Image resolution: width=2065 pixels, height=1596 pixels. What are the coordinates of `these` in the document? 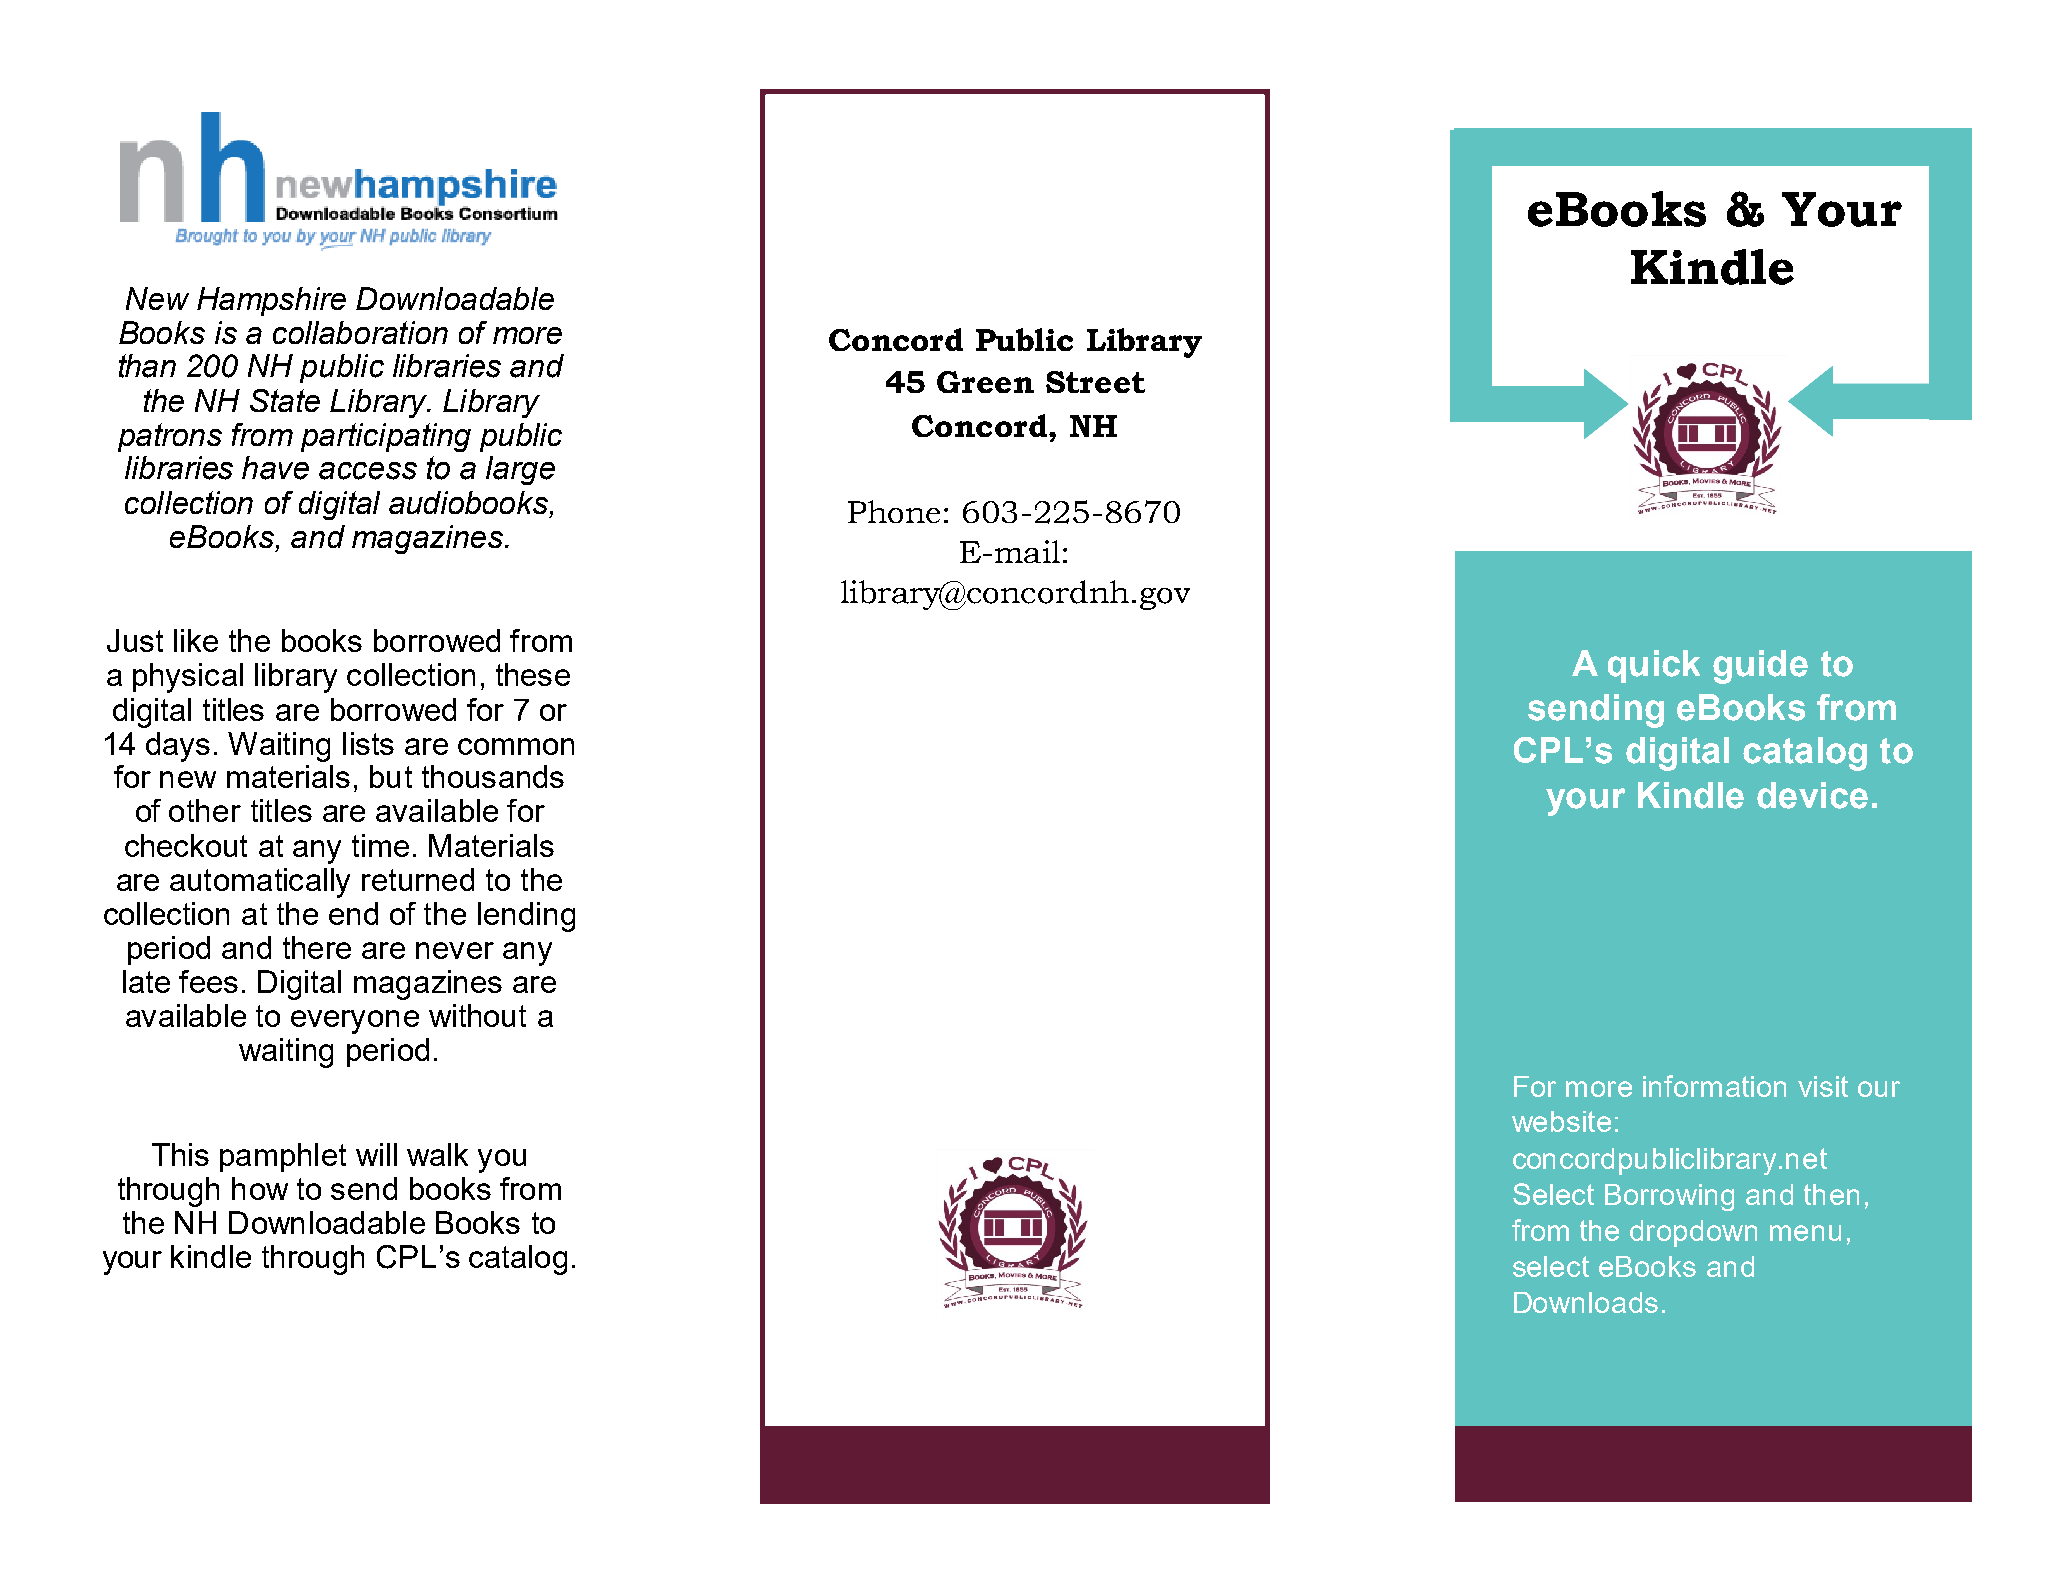 It's located at (533, 674).
